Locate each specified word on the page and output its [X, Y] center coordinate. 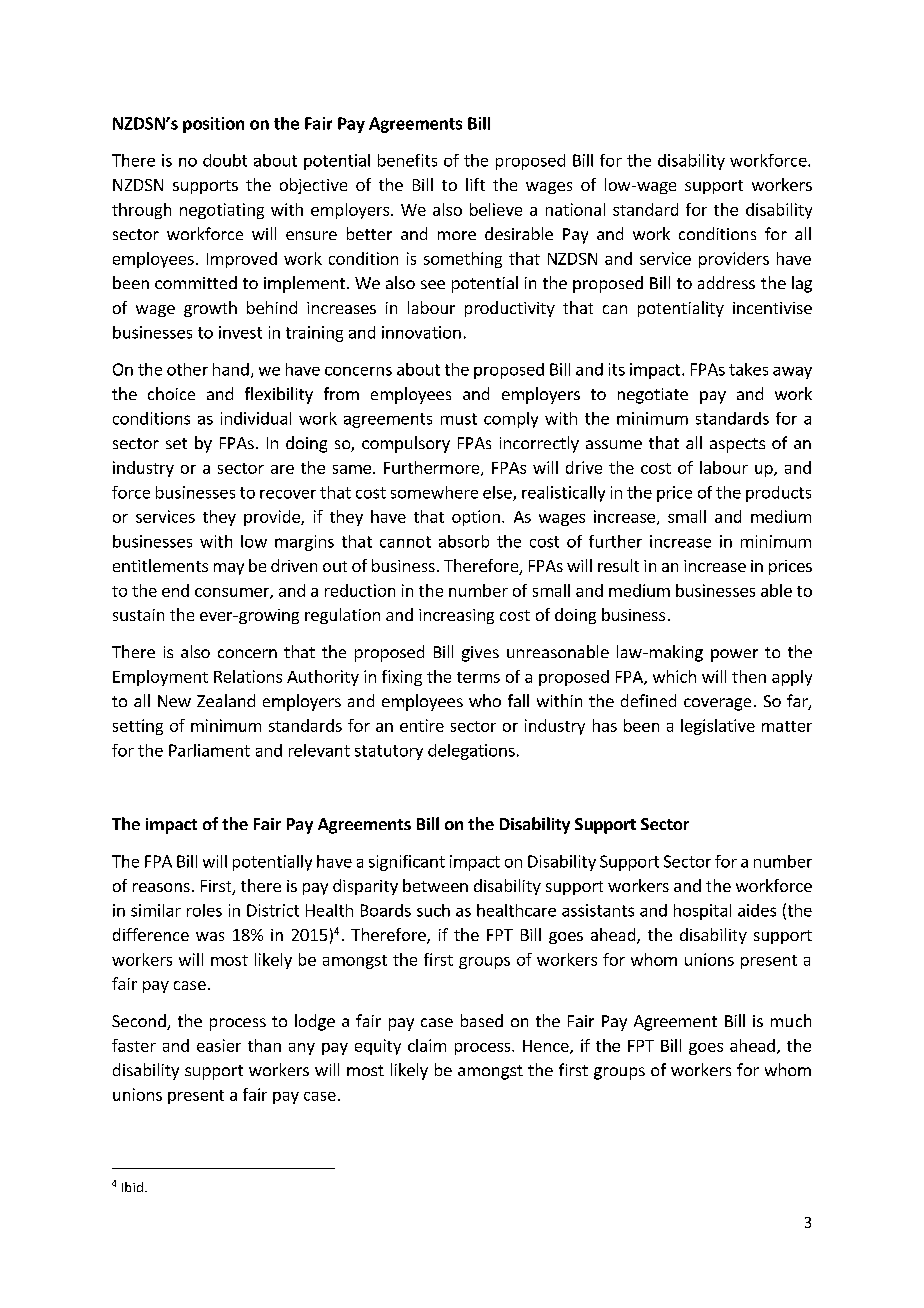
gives [480, 654]
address [726, 282]
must [459, 419]
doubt [225, 160]
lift [475, 184]
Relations [248, 676]
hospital [702, 912]
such [433, 910]
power [734, 655]
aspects [737, 445]
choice [171, 393]
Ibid [132, 1187]
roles [204, 910]
